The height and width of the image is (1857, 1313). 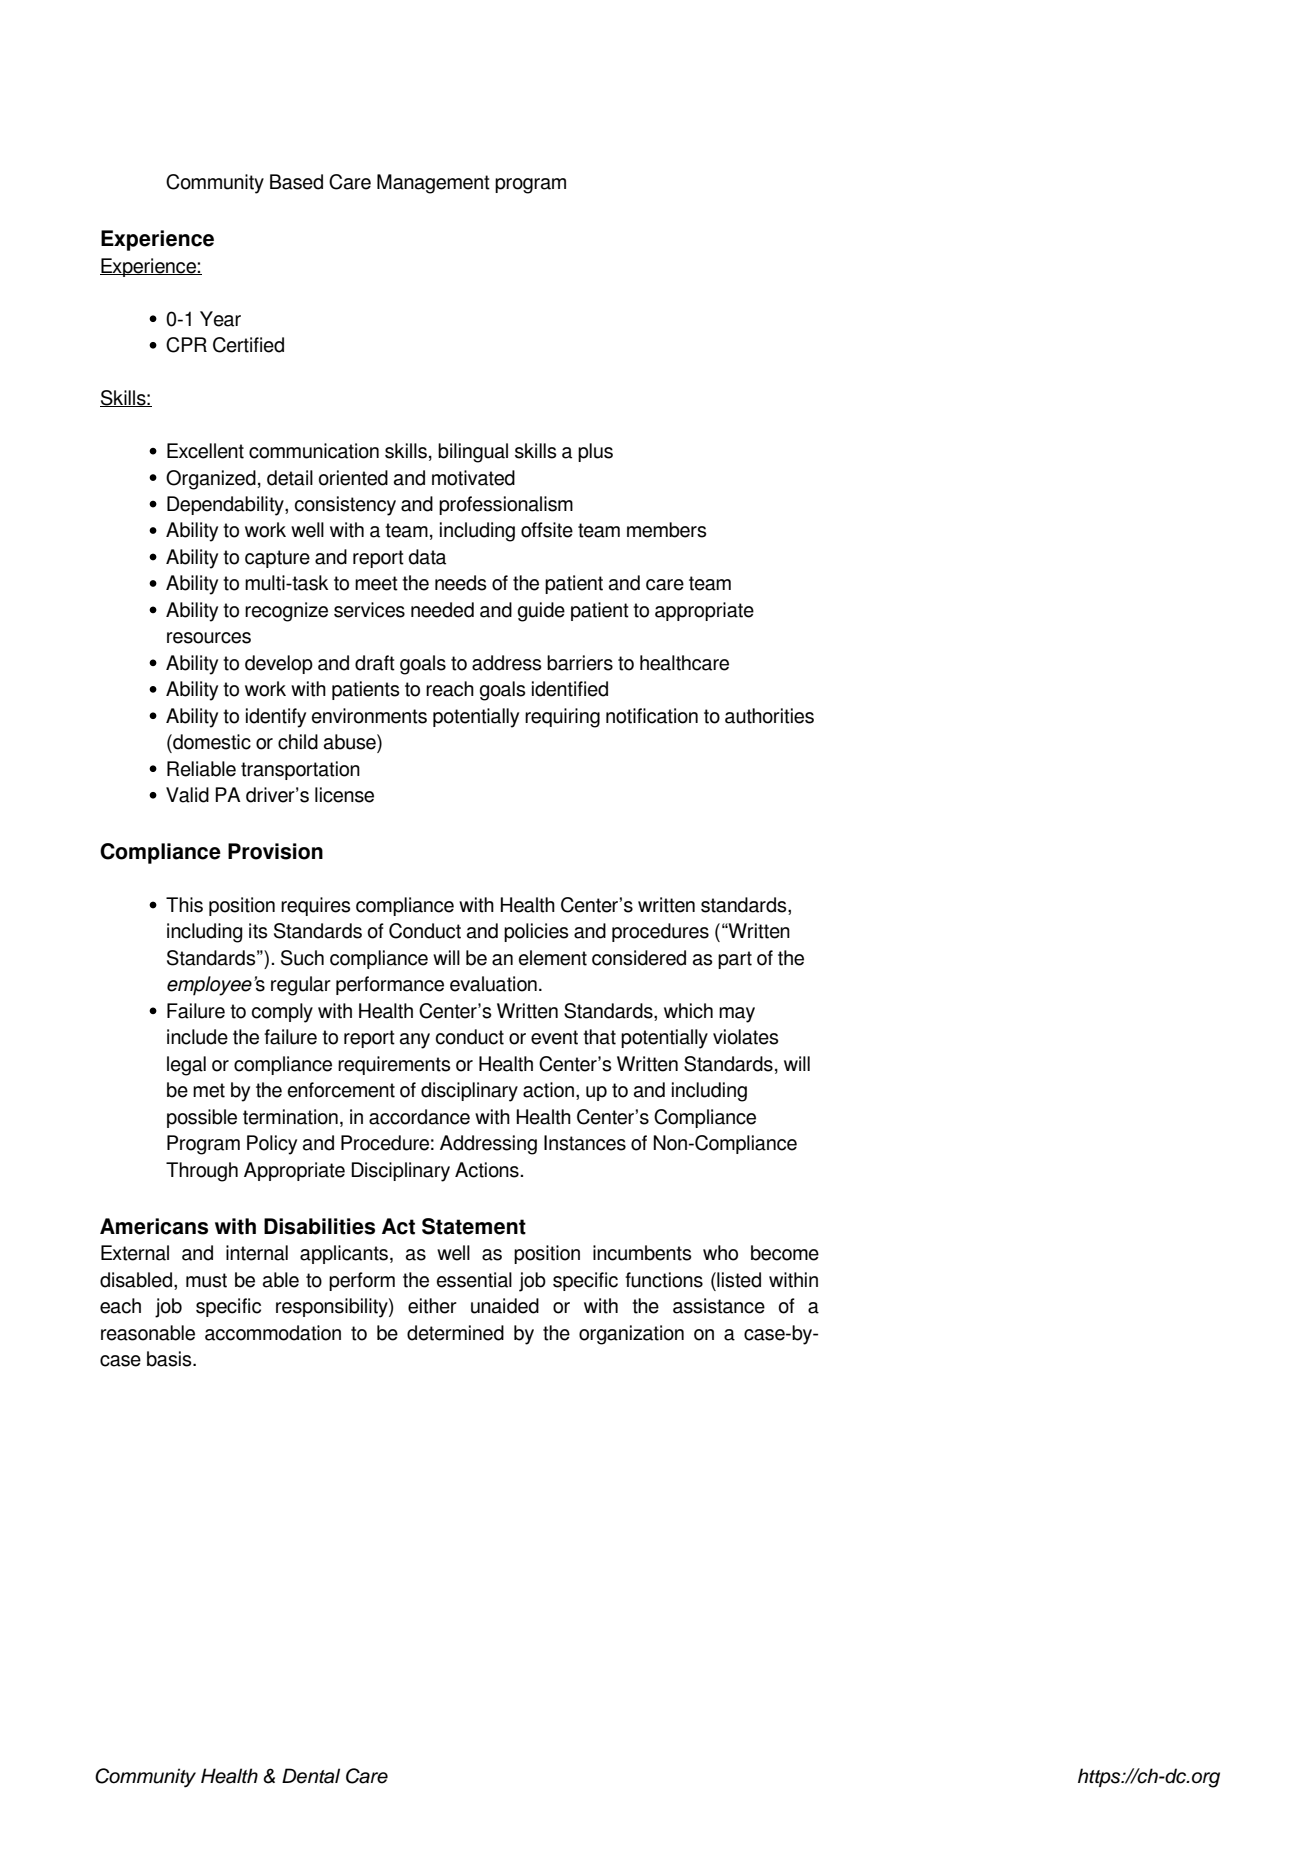 I want to click on determined, so click(x=455, y=1333).
